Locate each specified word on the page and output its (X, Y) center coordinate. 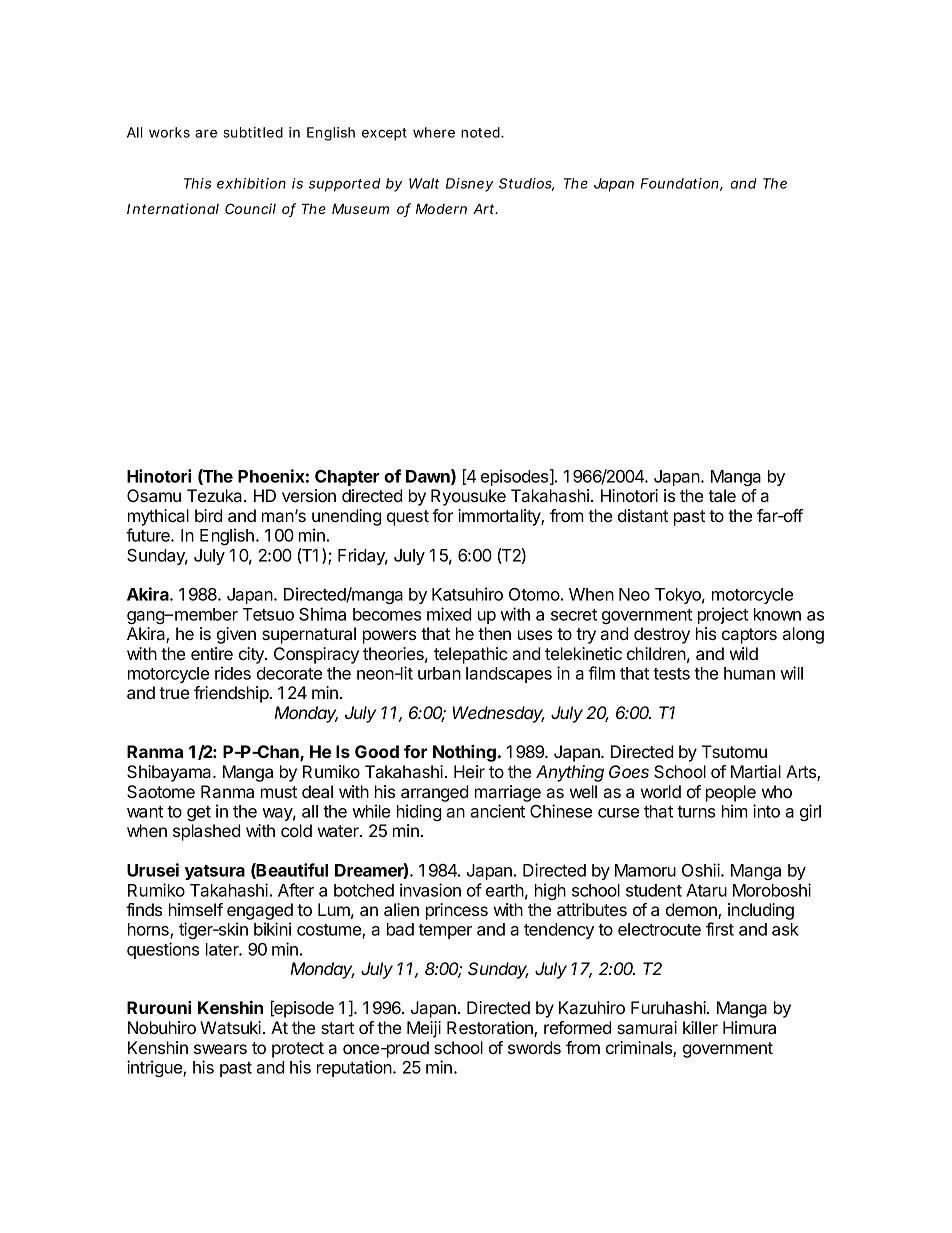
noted (481, 132)
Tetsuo (268, 614)
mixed (449, 614)
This (197, 183)
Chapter (347, 478)
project (723, 615)
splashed (207, 832)
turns (696, 812)
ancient (497, 811)
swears (220, 1049)
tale (722, 495)
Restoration (491, 1029)
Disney (469, 185)
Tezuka (216, 495)
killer (700, 1027)
